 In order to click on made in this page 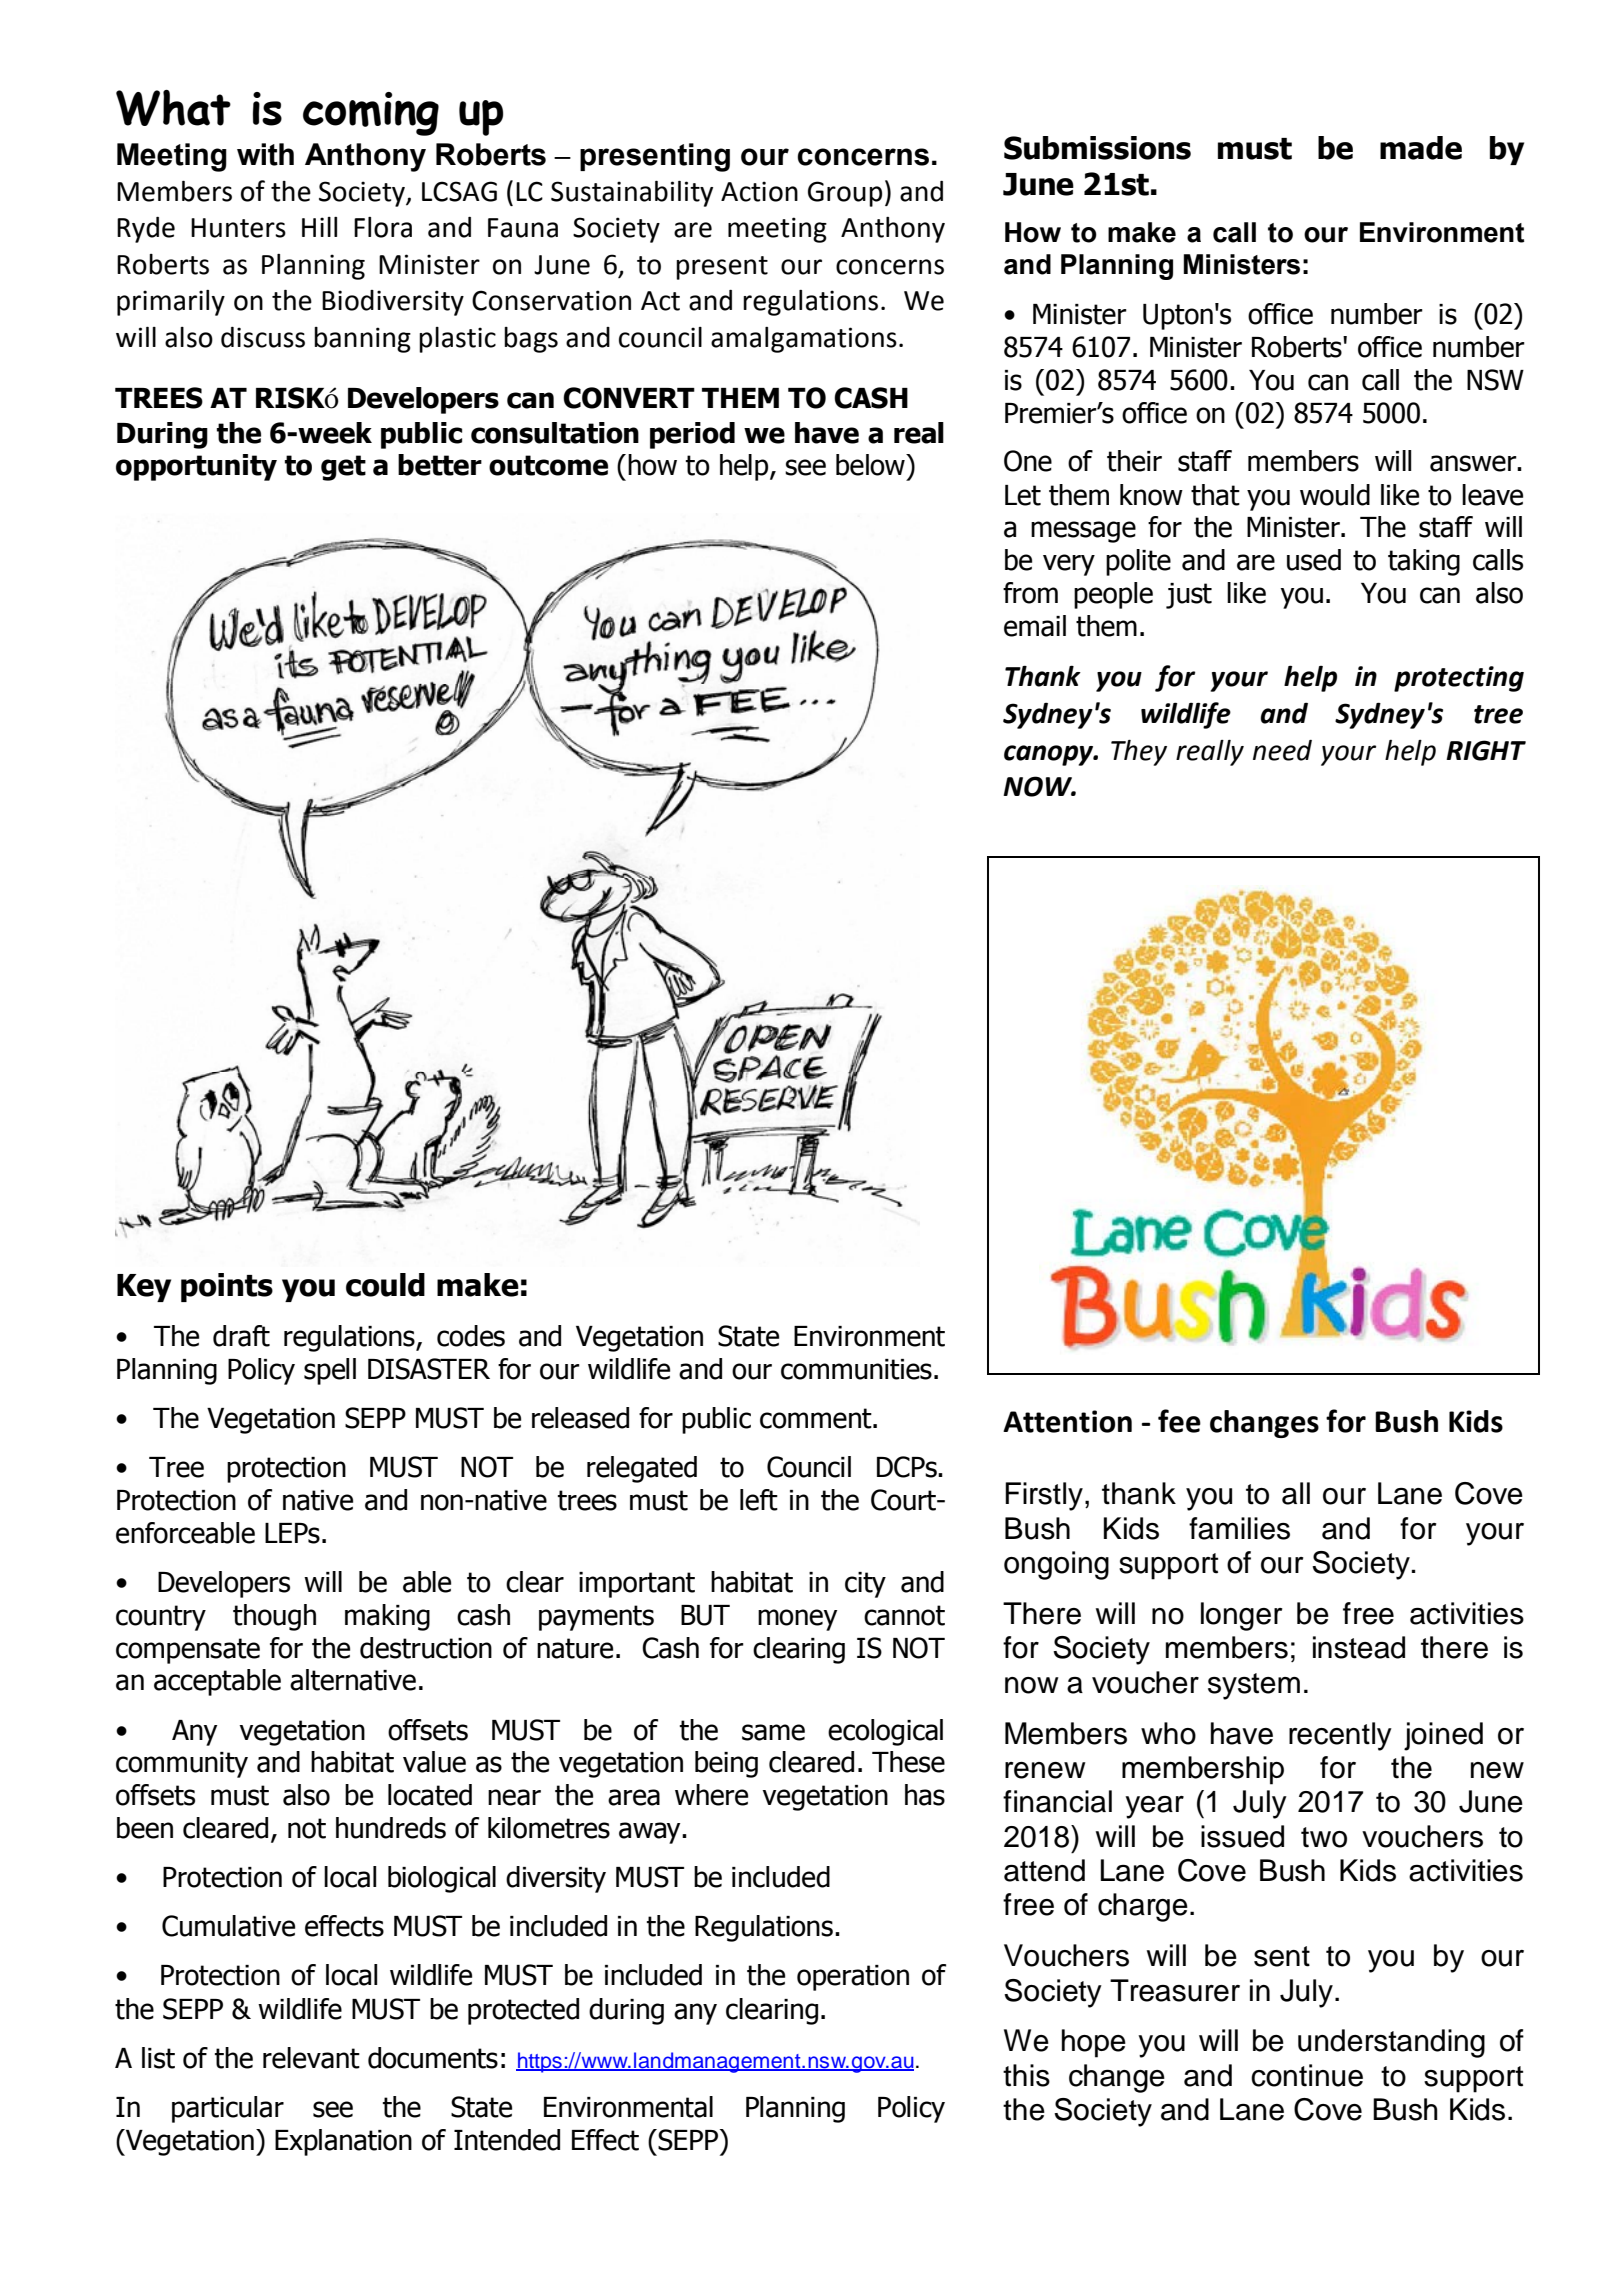, I will do `click(1421, 148)`.
